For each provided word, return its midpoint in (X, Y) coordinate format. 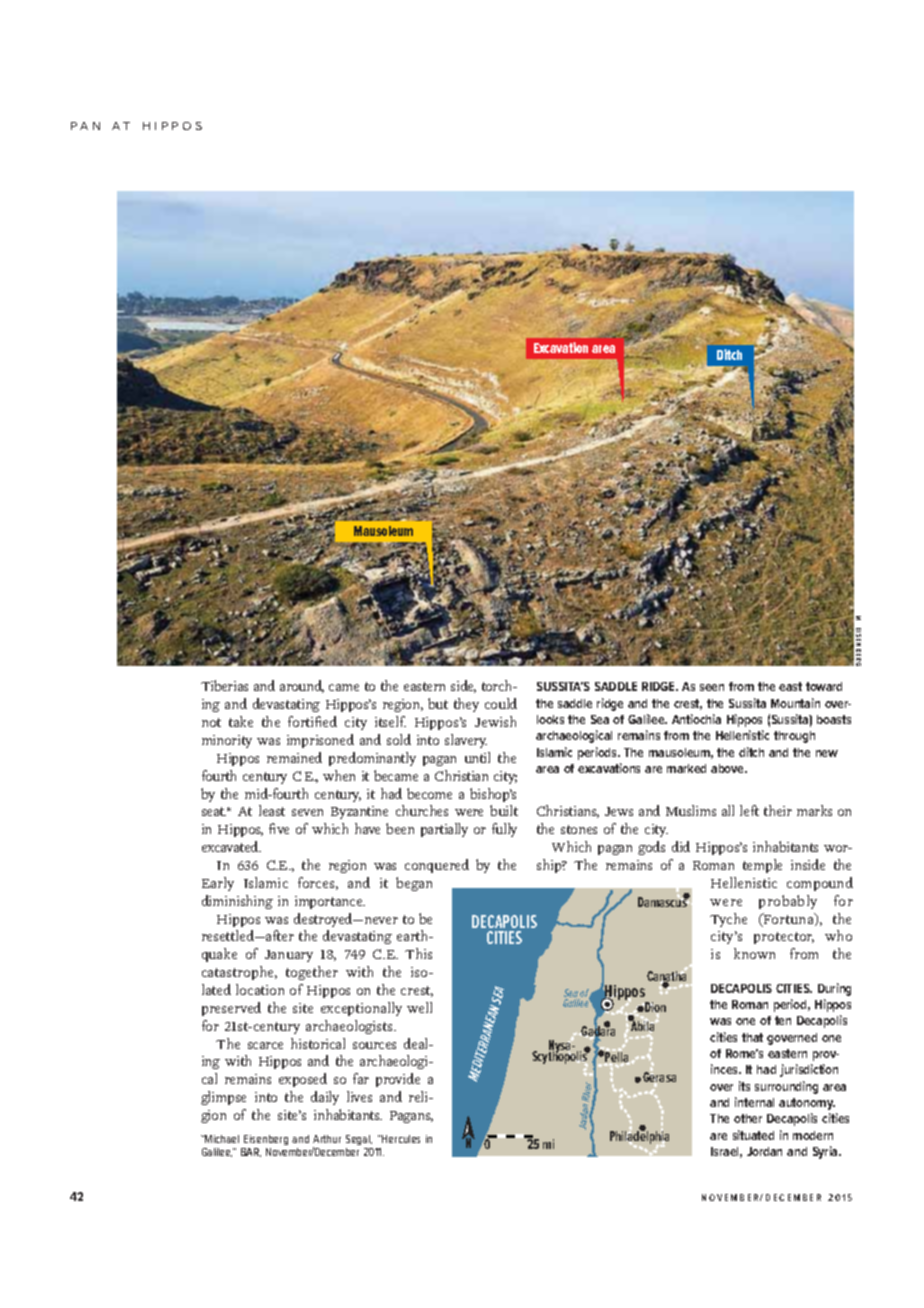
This (418, 953)
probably (788, 902)
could (501, 703)
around (302, 686)
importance (330, 902)
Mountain (795, 703)
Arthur (327, 1139)
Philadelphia (639, 1137)
